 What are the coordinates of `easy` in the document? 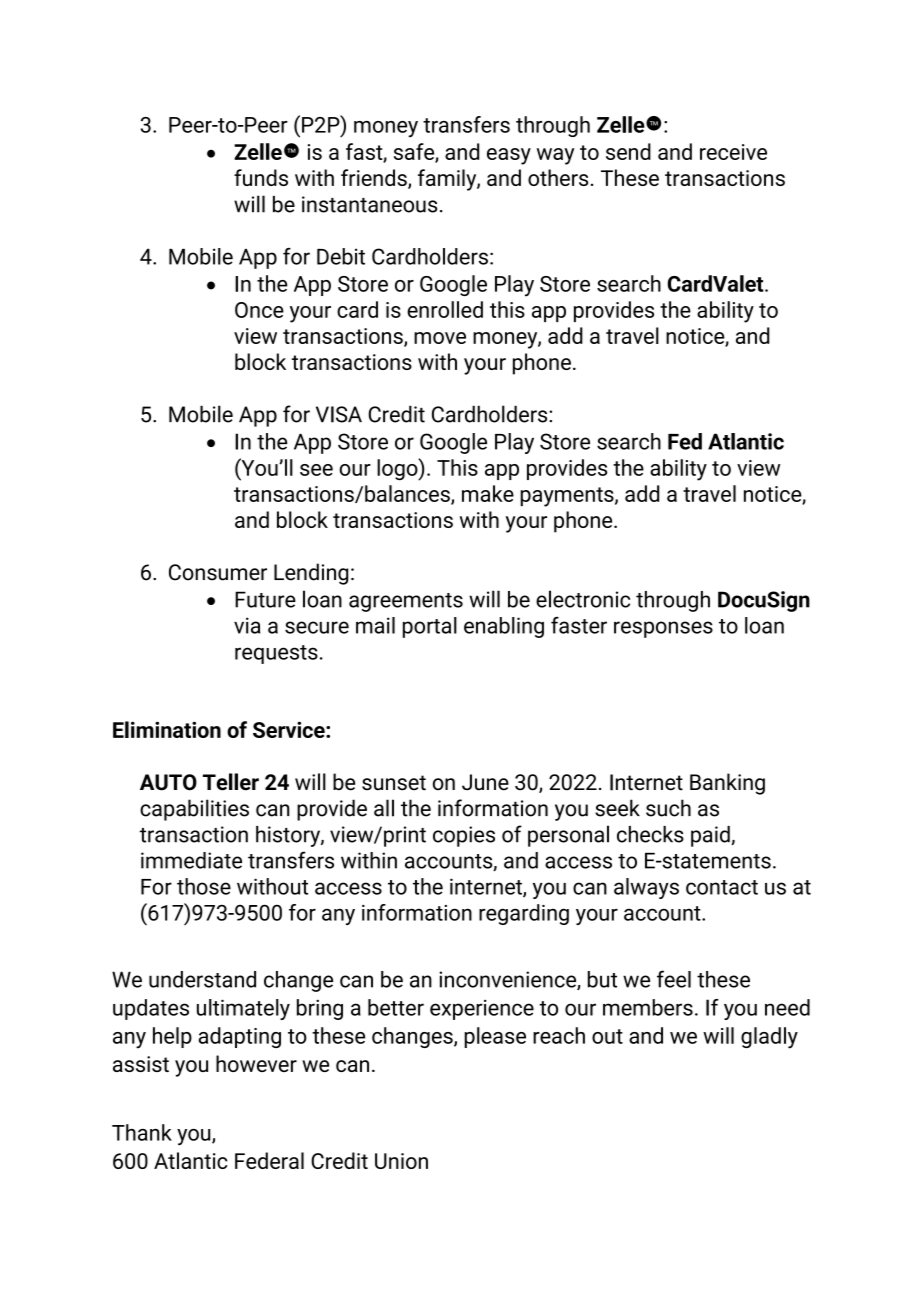 It's located at (509, 156).
